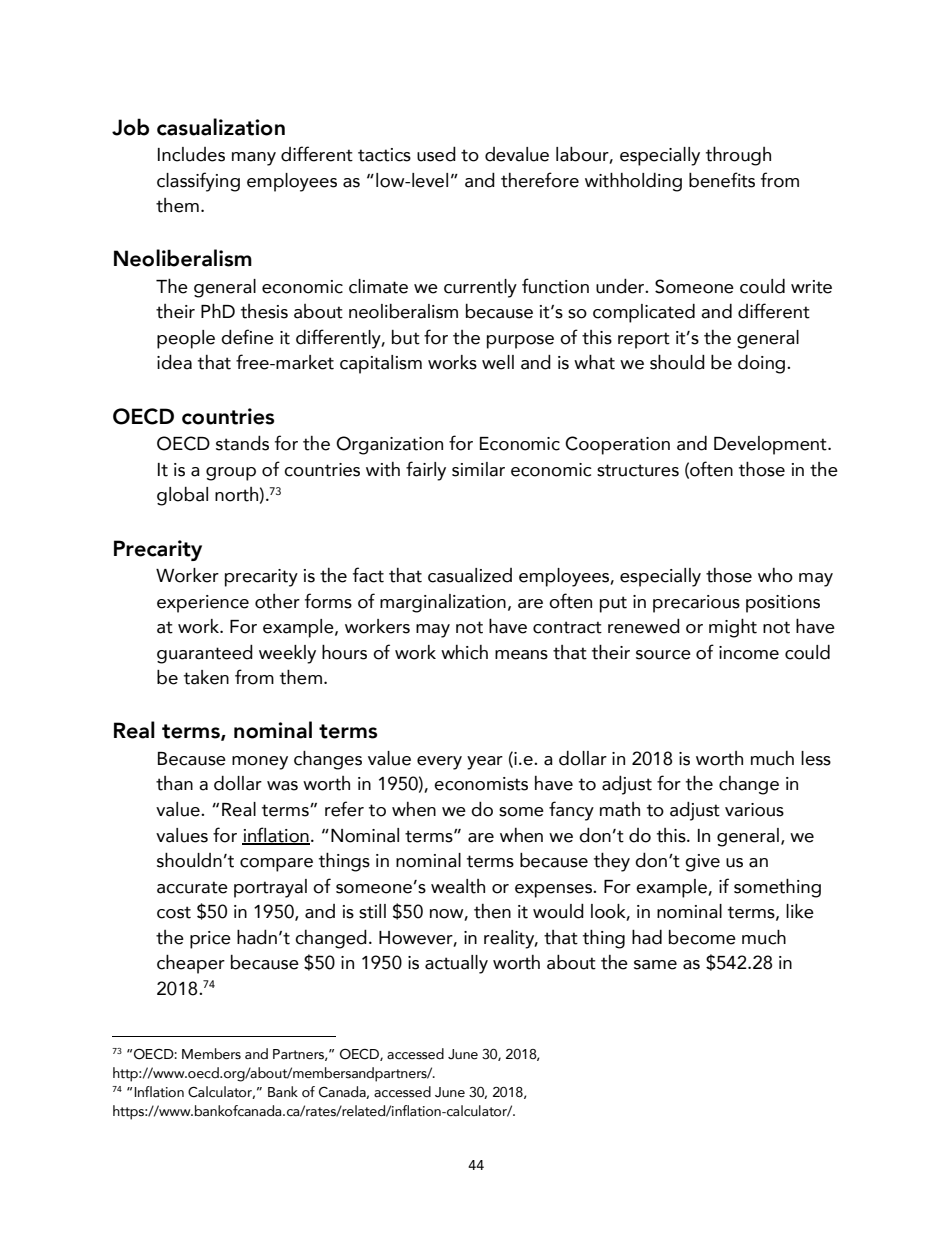 This screenshot has height=1233, width=952. I want to click on stands, so click(242, 443).
